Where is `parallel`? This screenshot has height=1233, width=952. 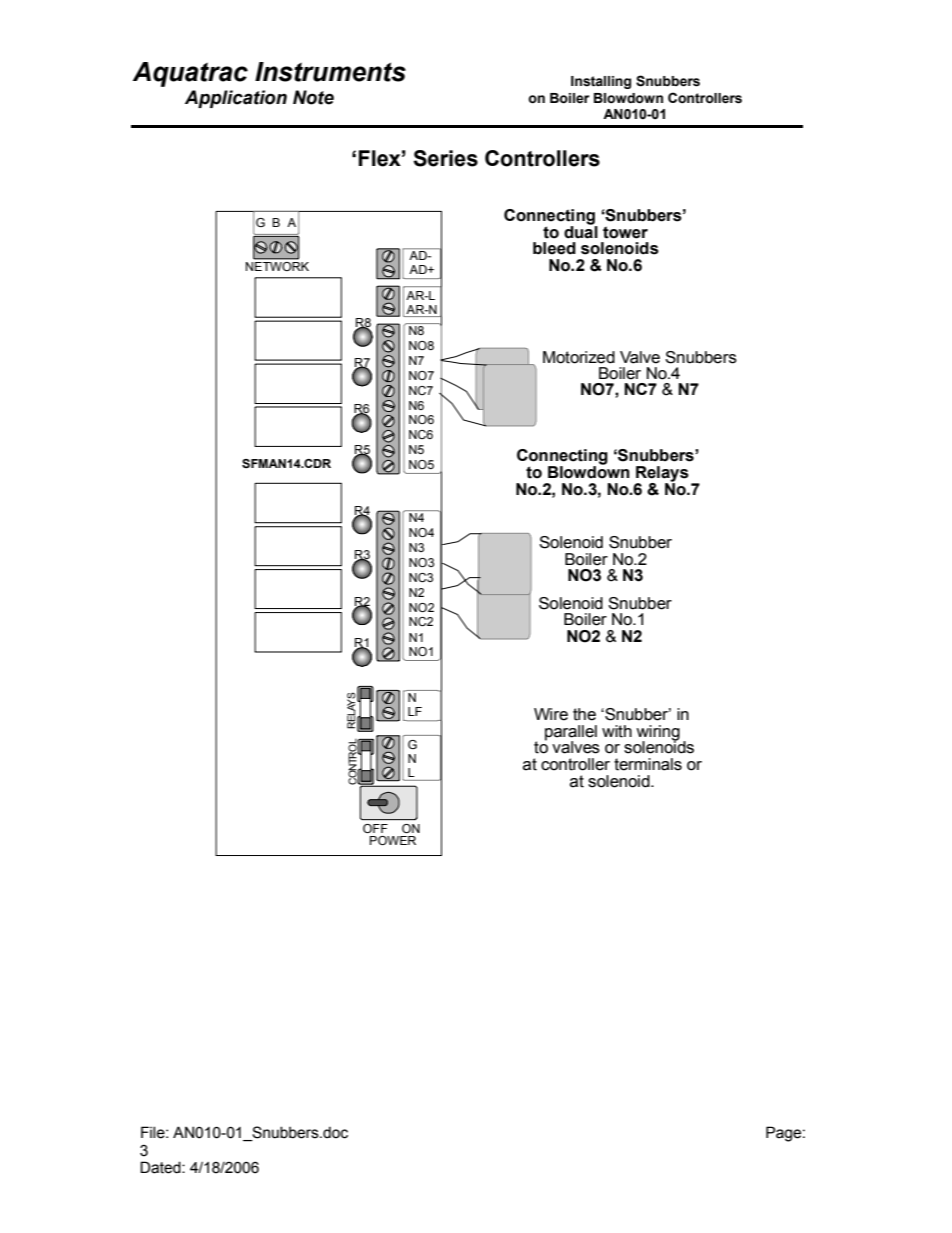 parallel is located at coordinates (571, 734).
